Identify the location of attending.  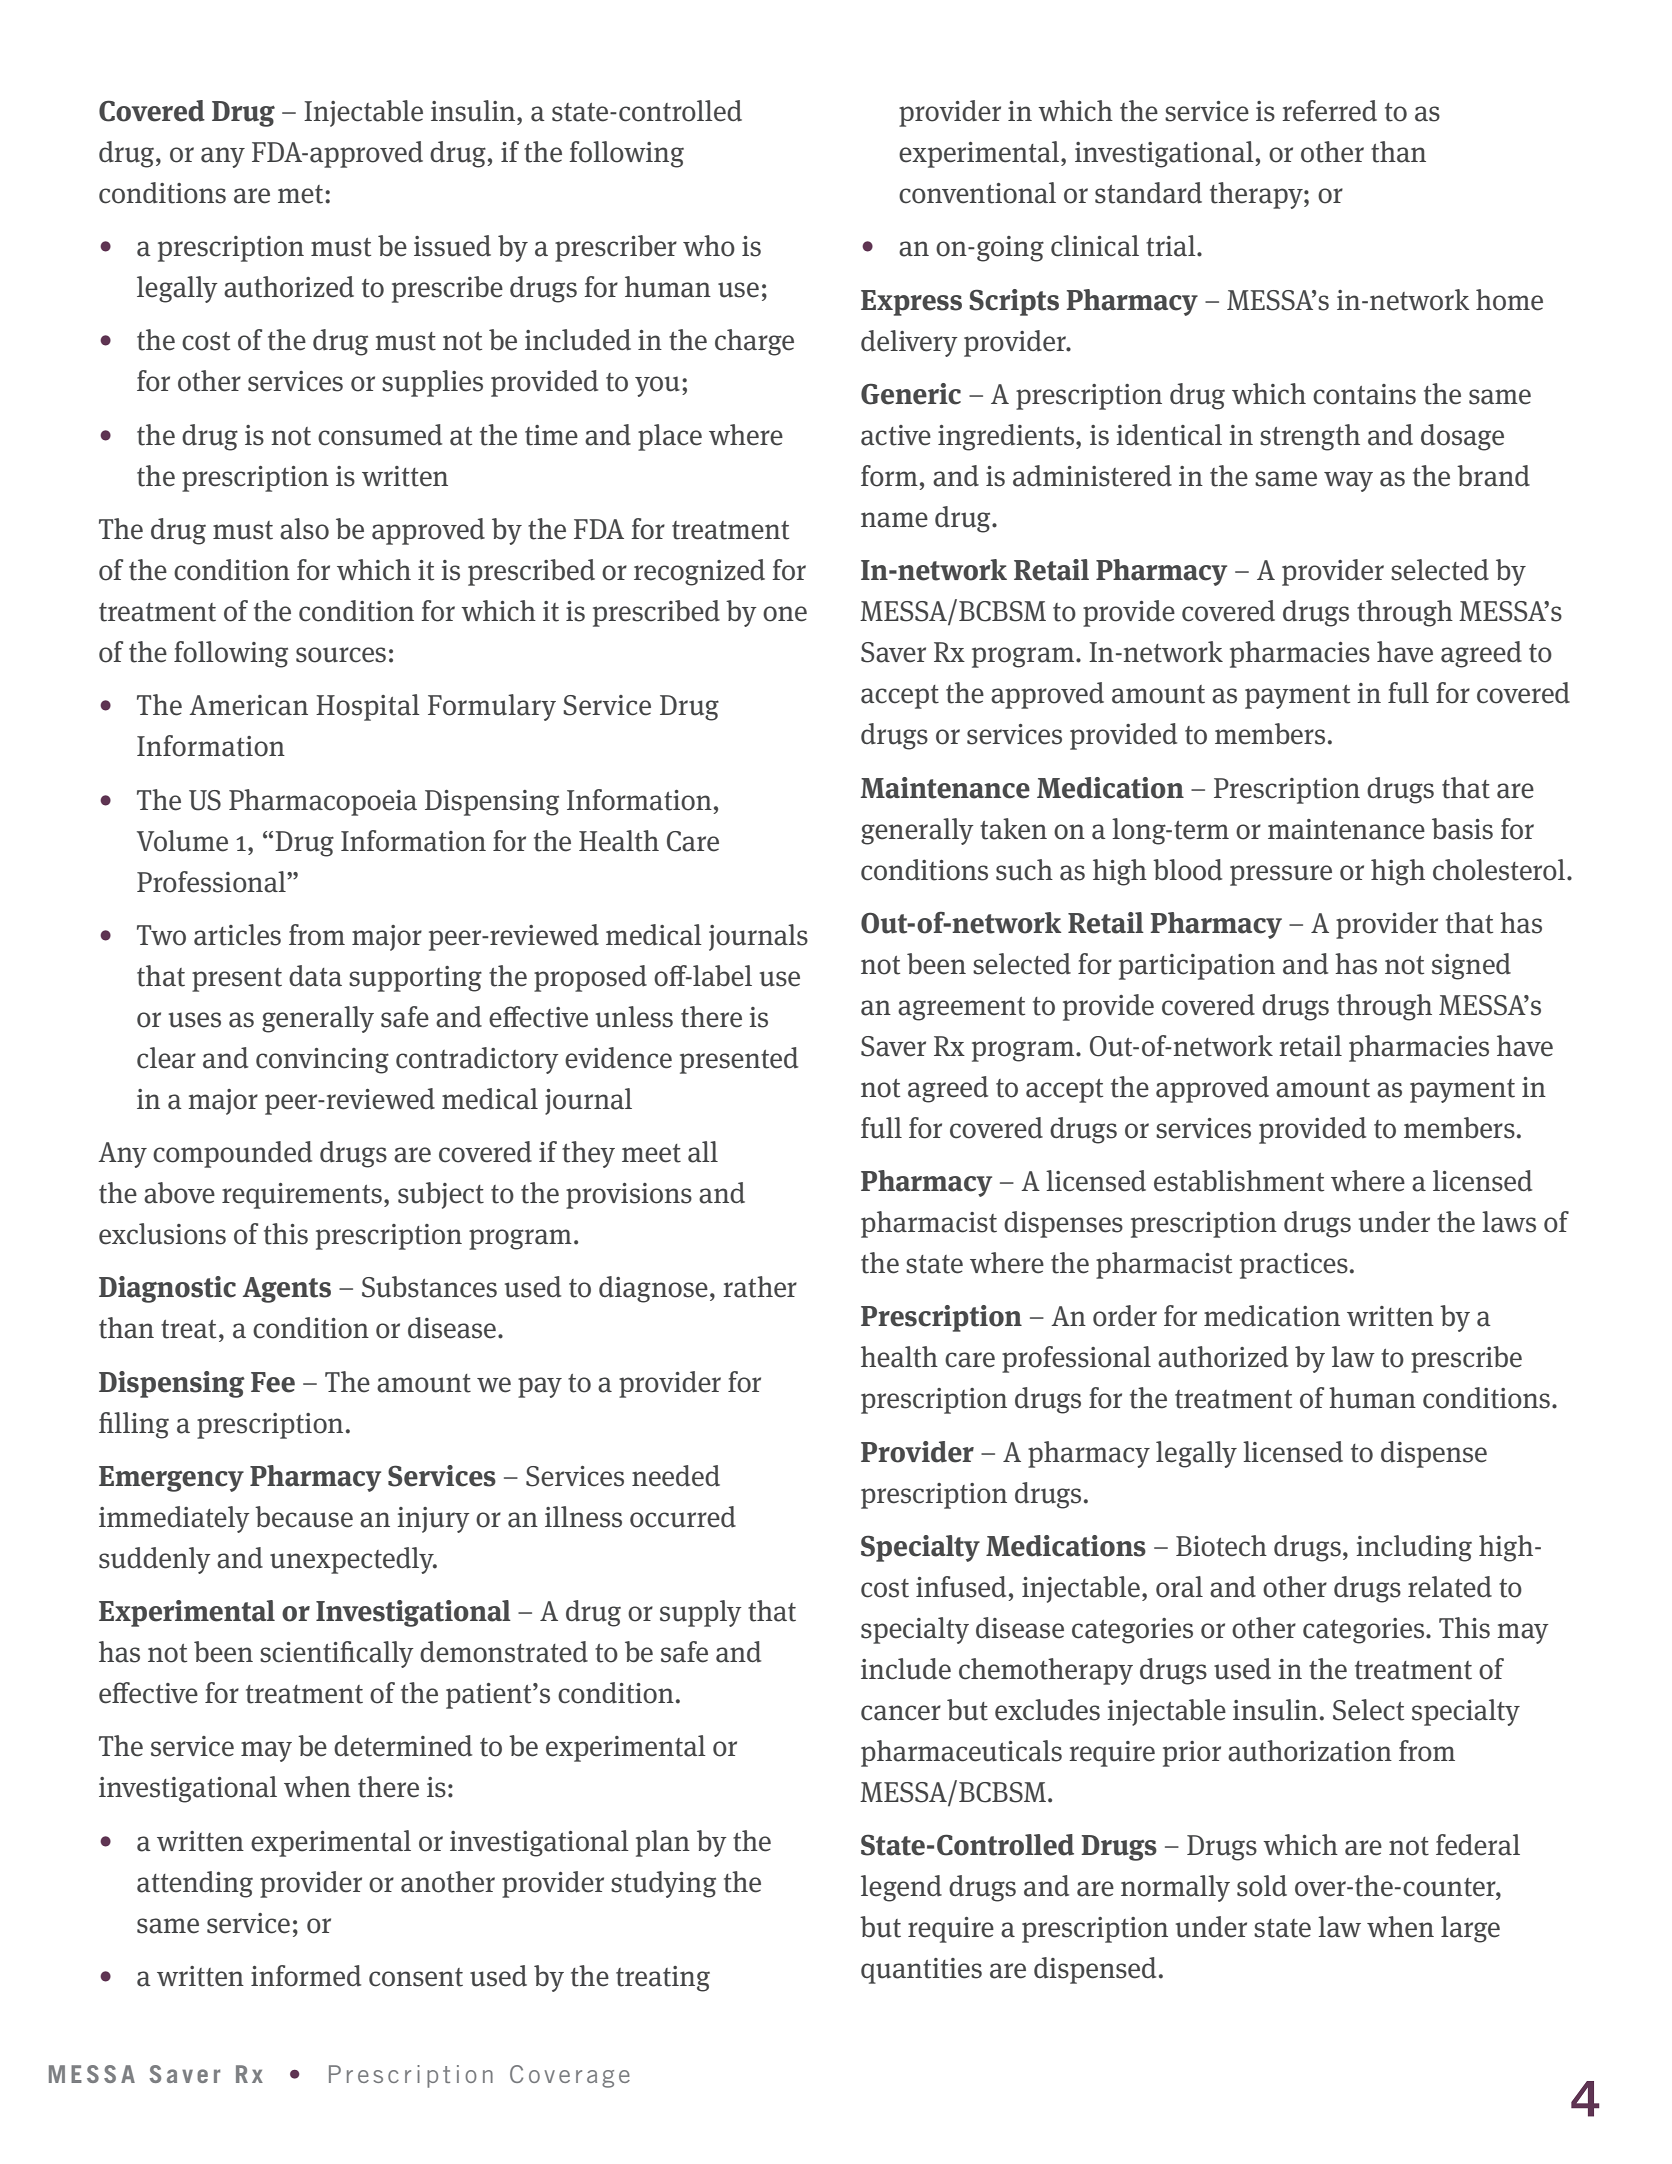
(195, 1884).
